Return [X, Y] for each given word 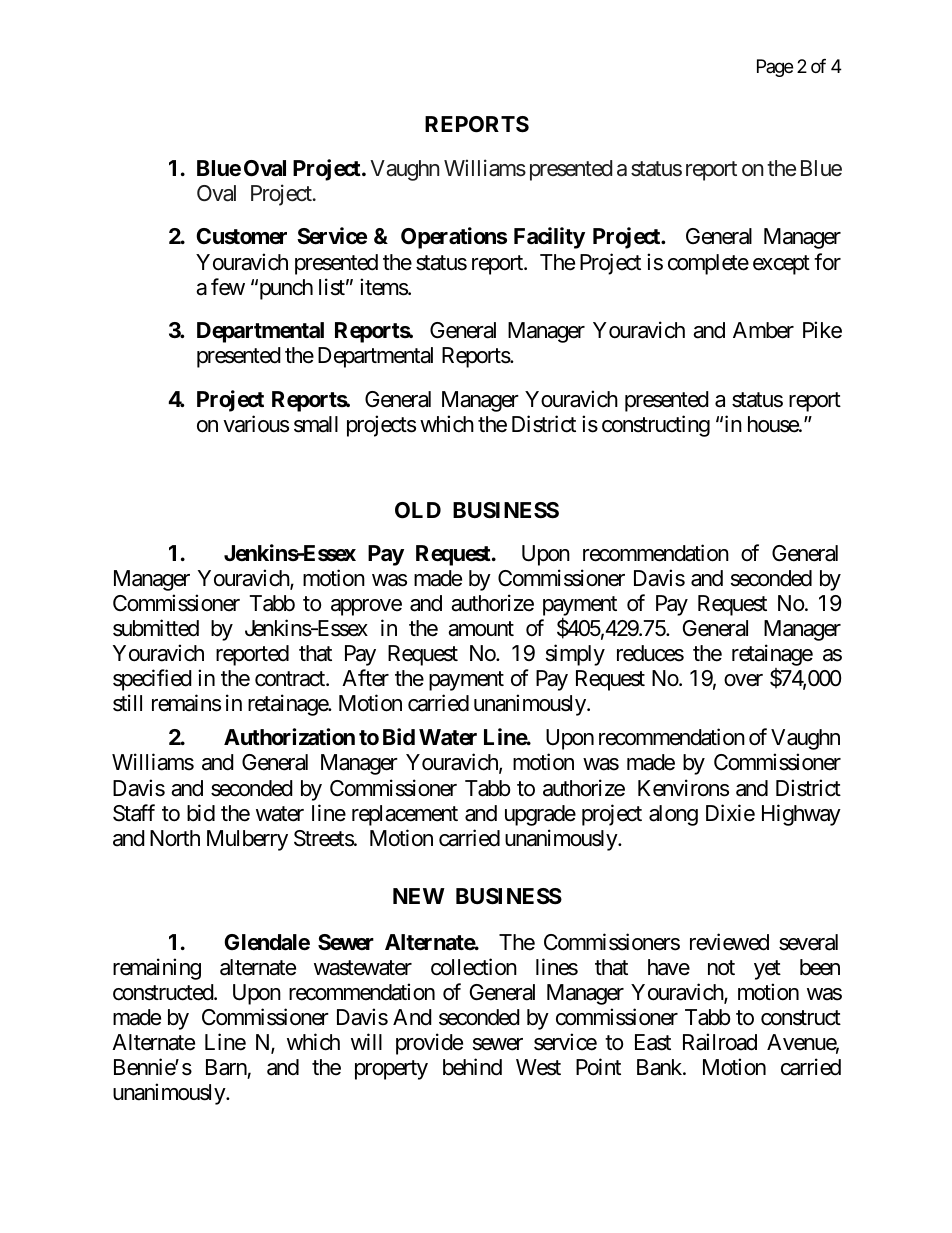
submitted [156, 628]
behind [472, 1067]
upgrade [540, 815]
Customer [241, 236]
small [316, 424]
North [175, 838]
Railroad [720, 1042]
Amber [763, 330]
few [228, 287]
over [743, 680]
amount [481, 629]
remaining [157, 969]
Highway [801, 815]
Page [775, 68]
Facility [549, 238]
